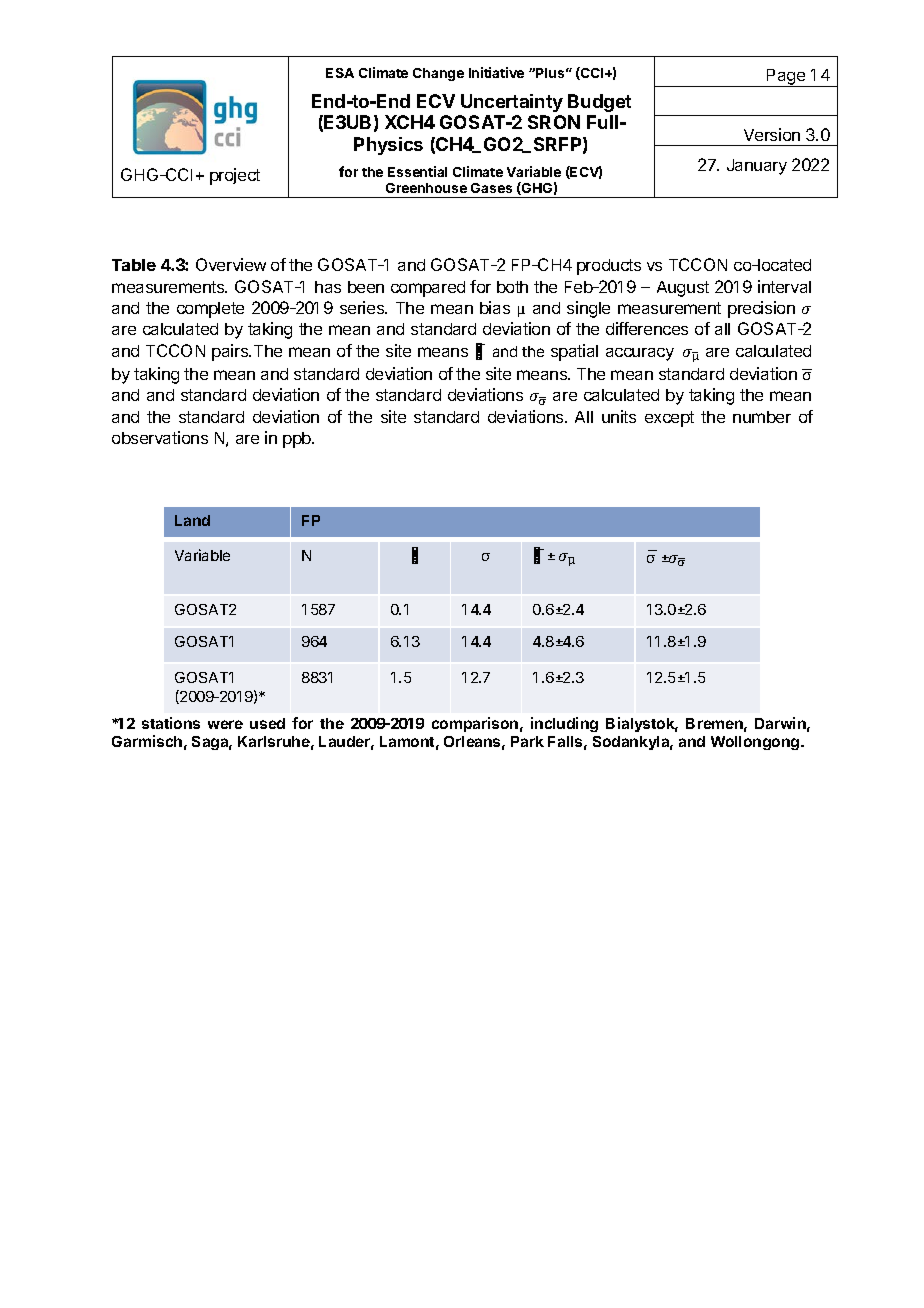 This page has width=924, height=1308. What do you see at coordinates (438, 74) in the page?
I see `Change` at bounding box center [438, 74].
